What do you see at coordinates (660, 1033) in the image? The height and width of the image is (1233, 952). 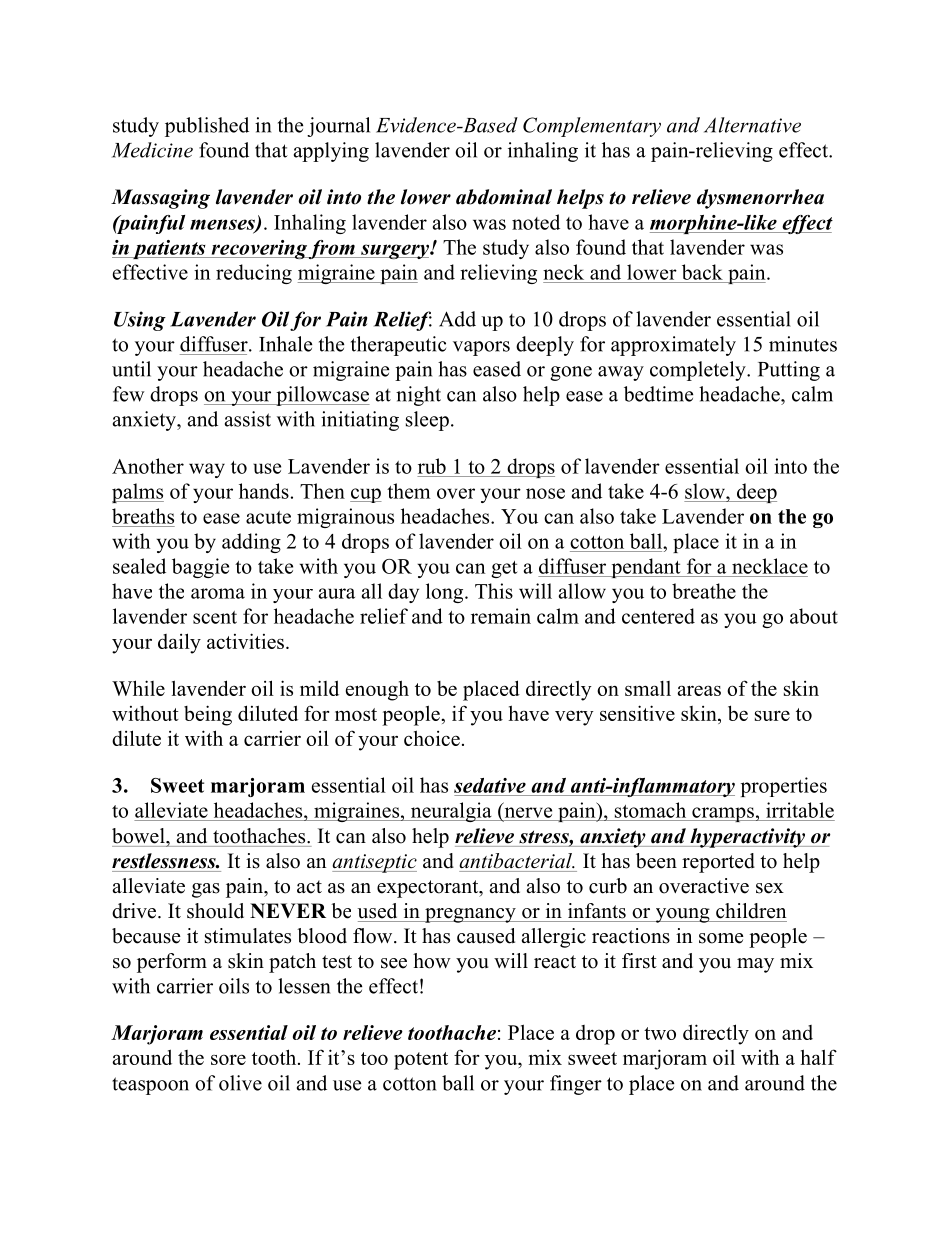 I see `two` at bounding box center [660, 1033].
